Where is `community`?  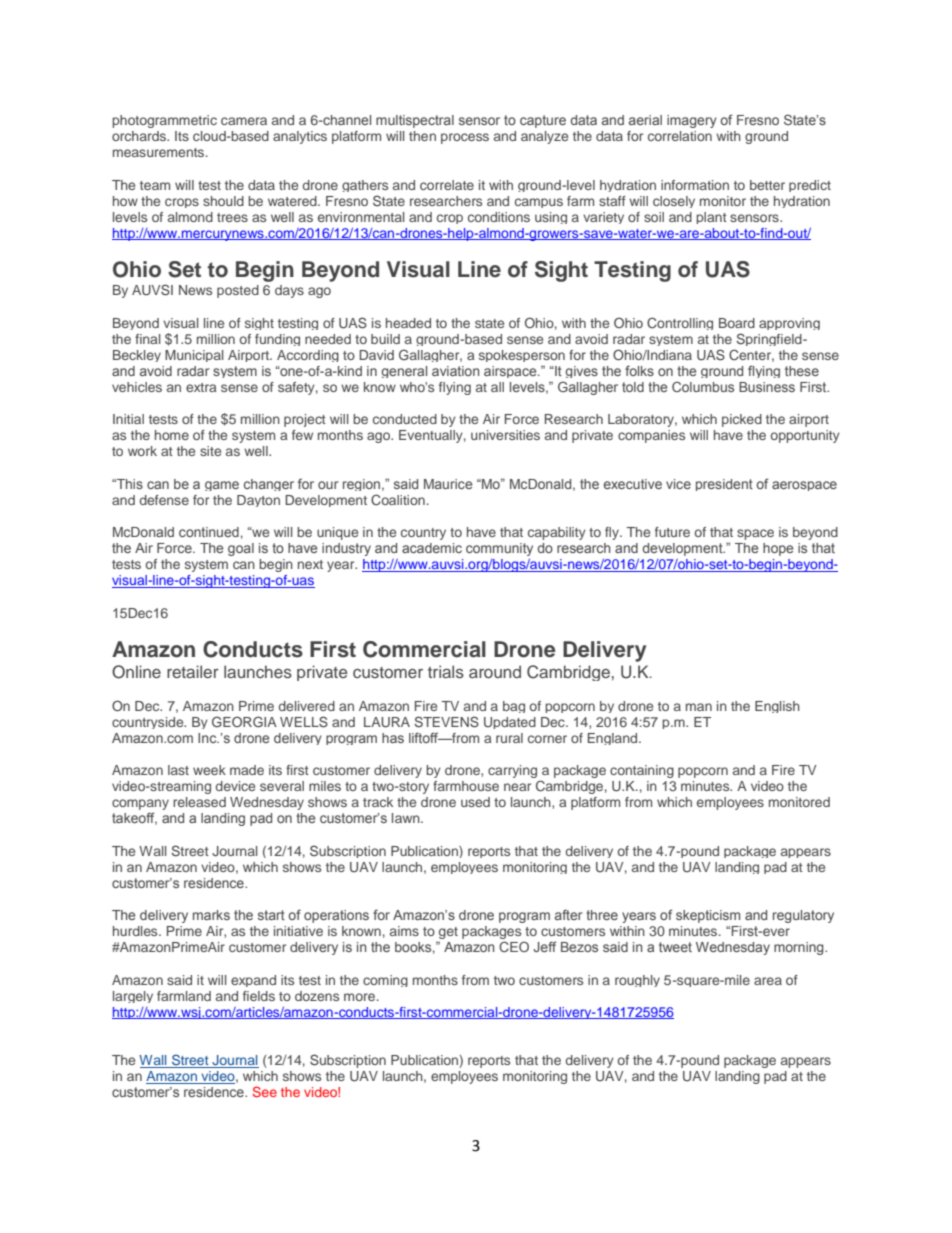 community is located at coordinates (499, 549).
